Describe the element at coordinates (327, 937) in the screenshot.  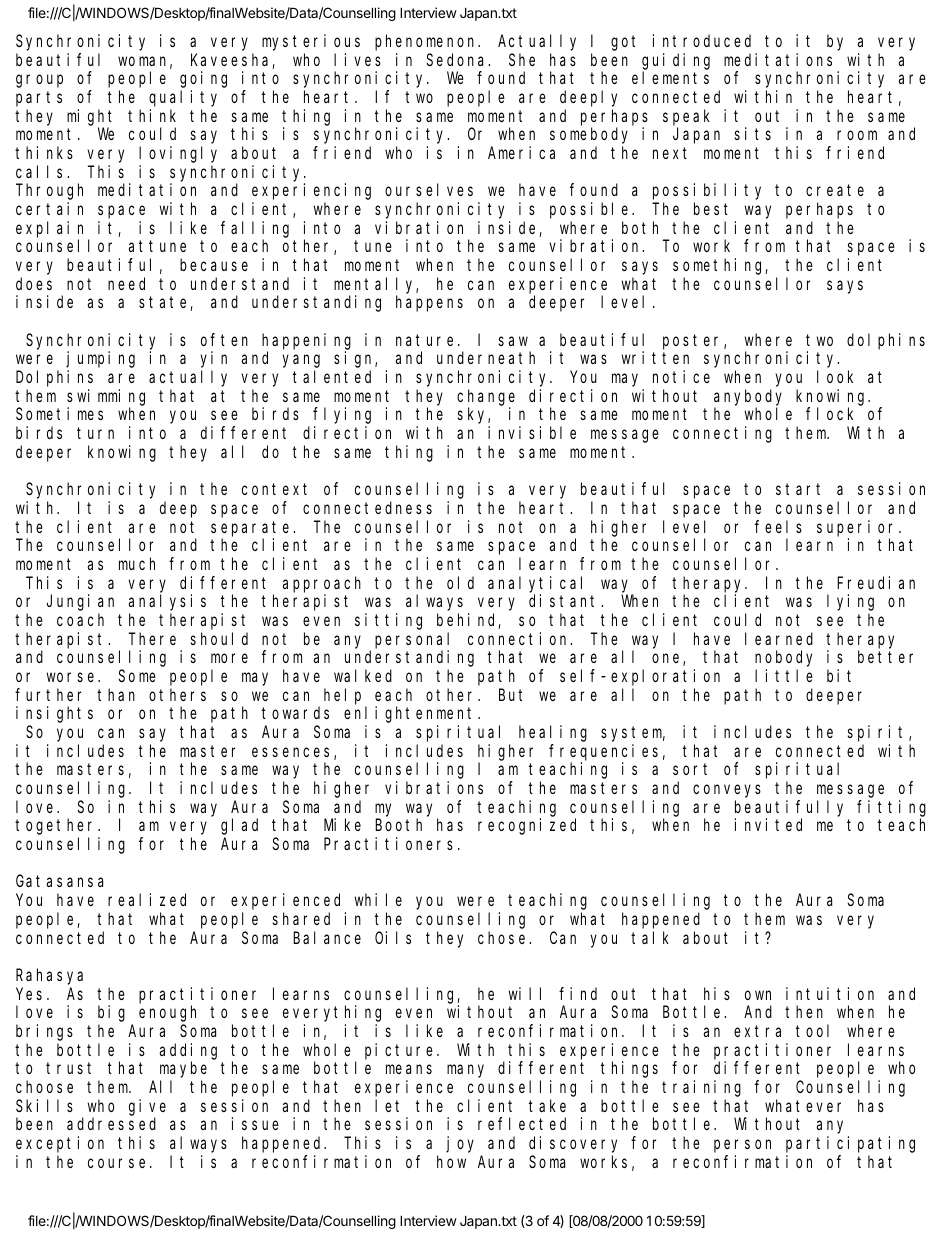
I see `Balance` at that location.
